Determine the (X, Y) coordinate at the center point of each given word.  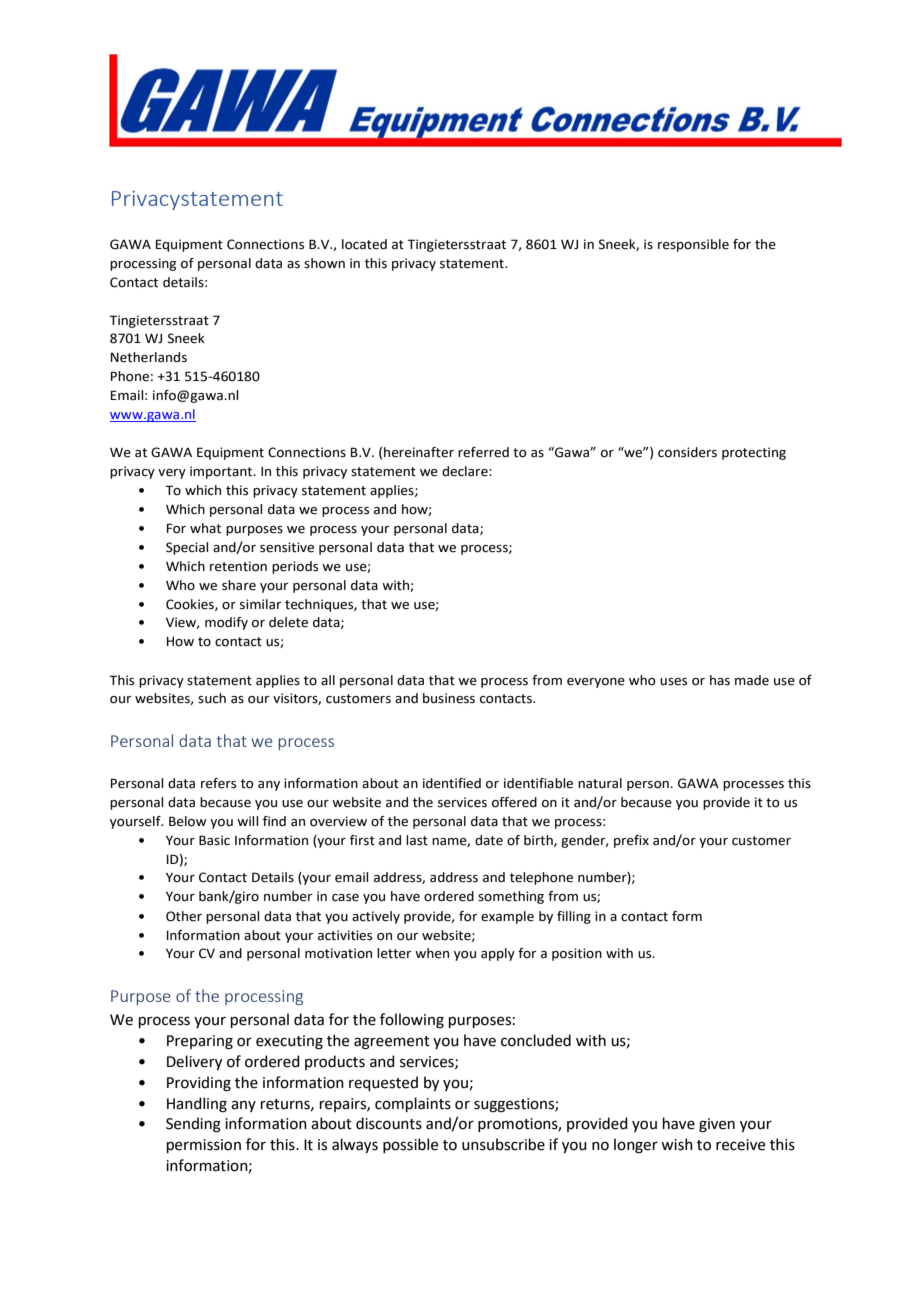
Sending (193, 1125)
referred (483, 452)
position (577, 954)
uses (673, 682)
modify (226, 623)
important (222, 472)
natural (600, 783)
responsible (693, 245)
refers (218, 783)
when (432, 953)
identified (452, 783)
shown (324, 263)
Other (184, 916)
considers (687, 452)
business (449, 698)
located (364, 244)
